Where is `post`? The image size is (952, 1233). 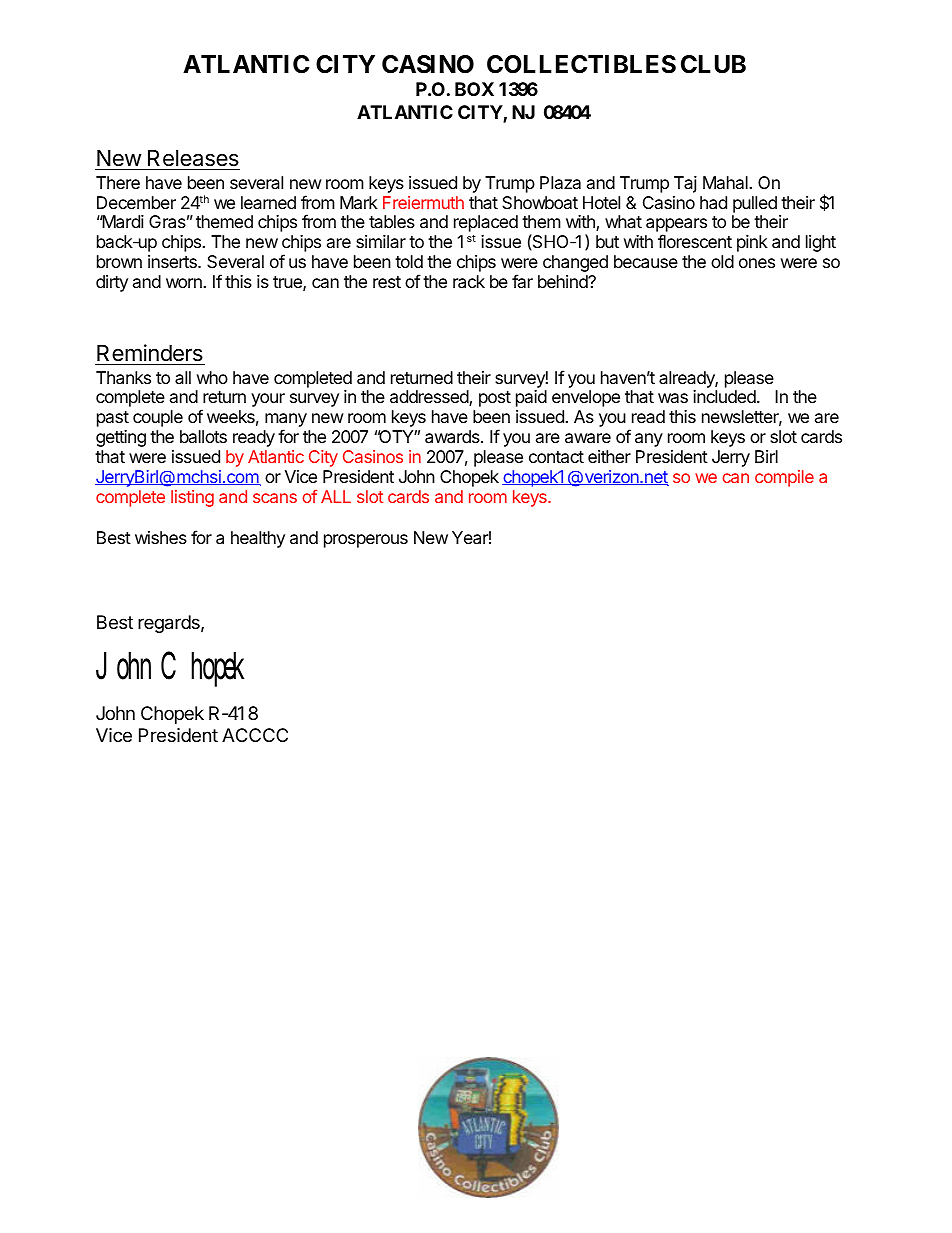 post is located at coordinates (495, 399).
